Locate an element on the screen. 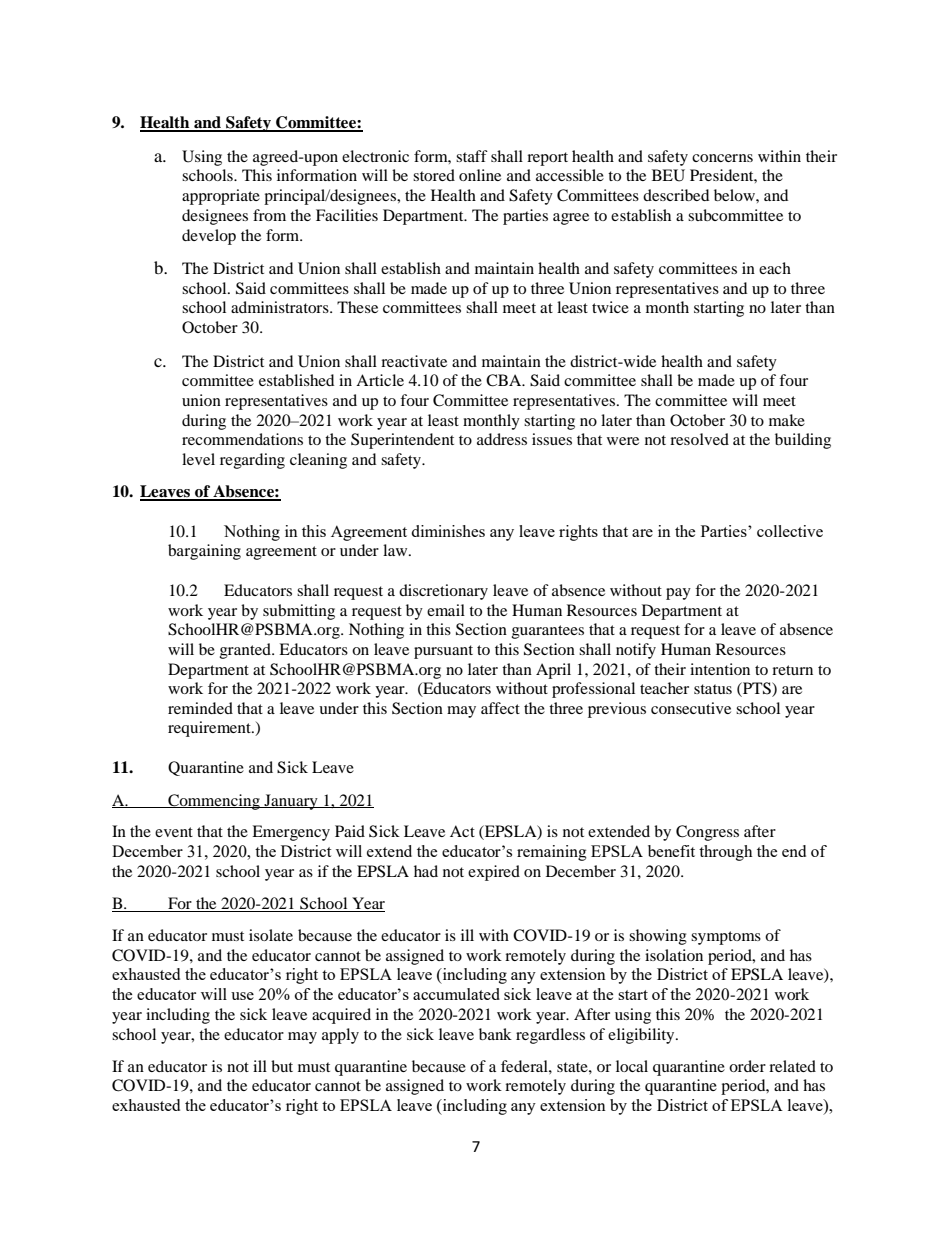 The width and height of the screenshot is (952, 1233). below is located at coordinates (735, 195).
